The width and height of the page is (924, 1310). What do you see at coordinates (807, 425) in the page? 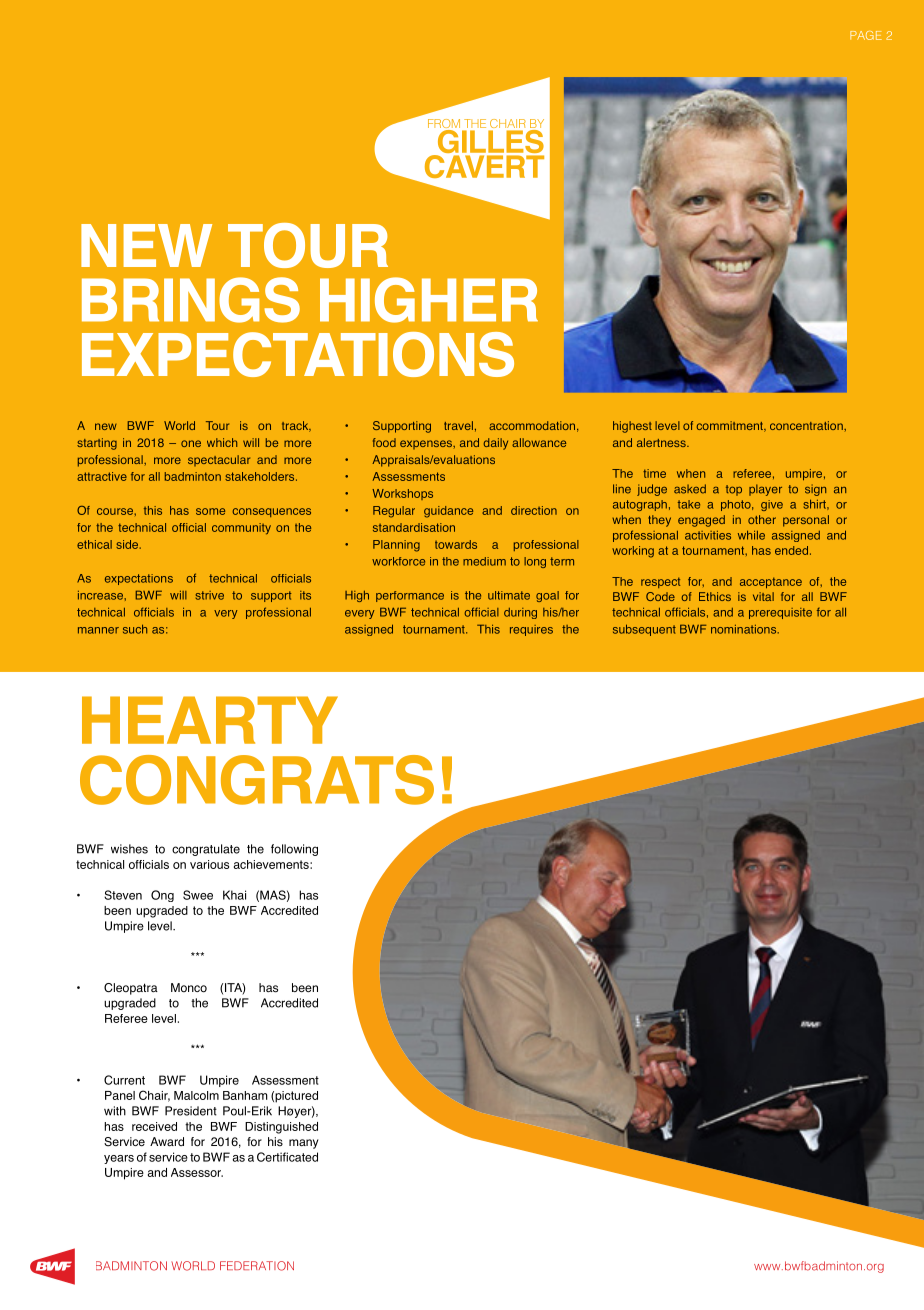
I see `concentration` at bounding box center [807, 425].
